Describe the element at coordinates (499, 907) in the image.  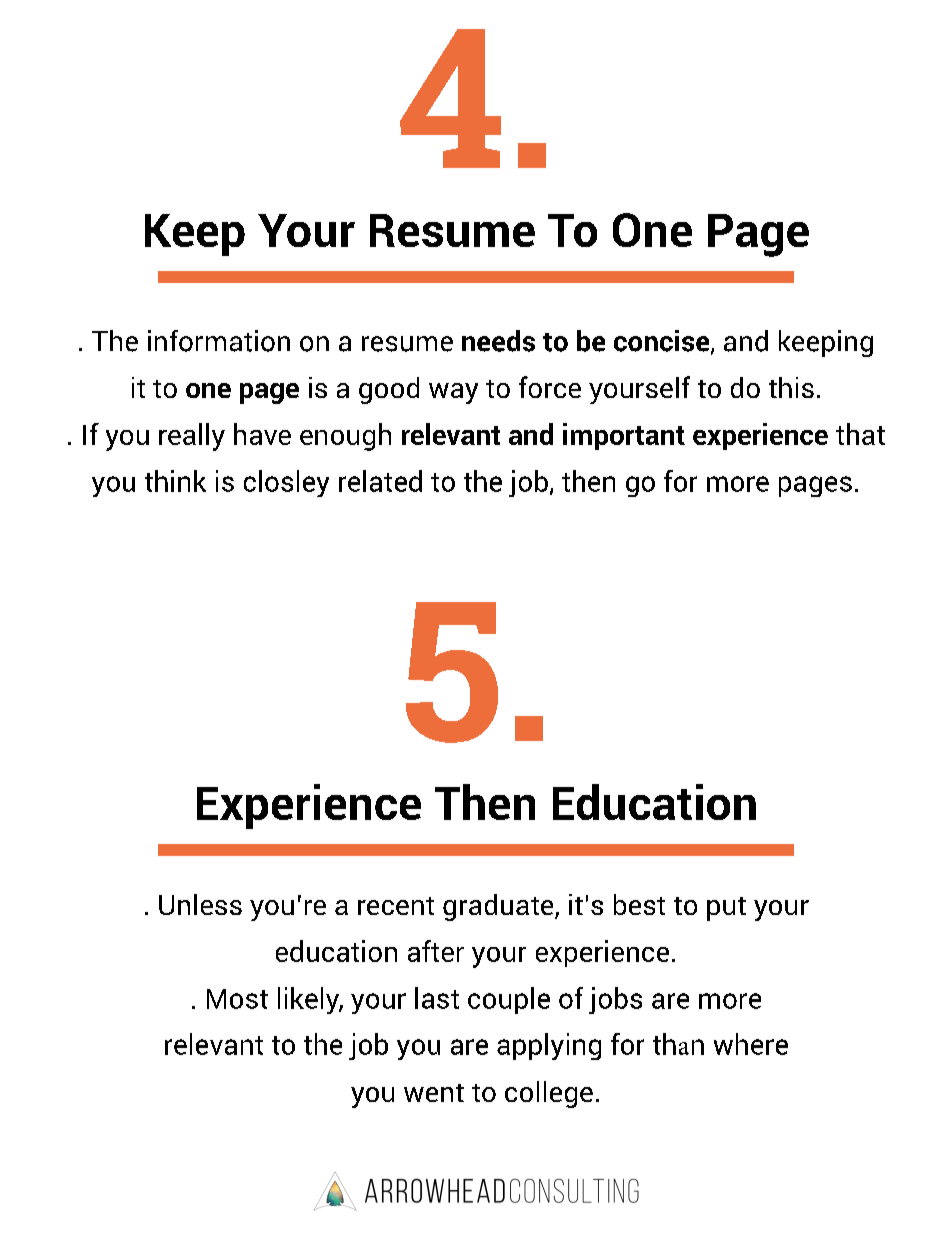
I see `graduate` at that location.
